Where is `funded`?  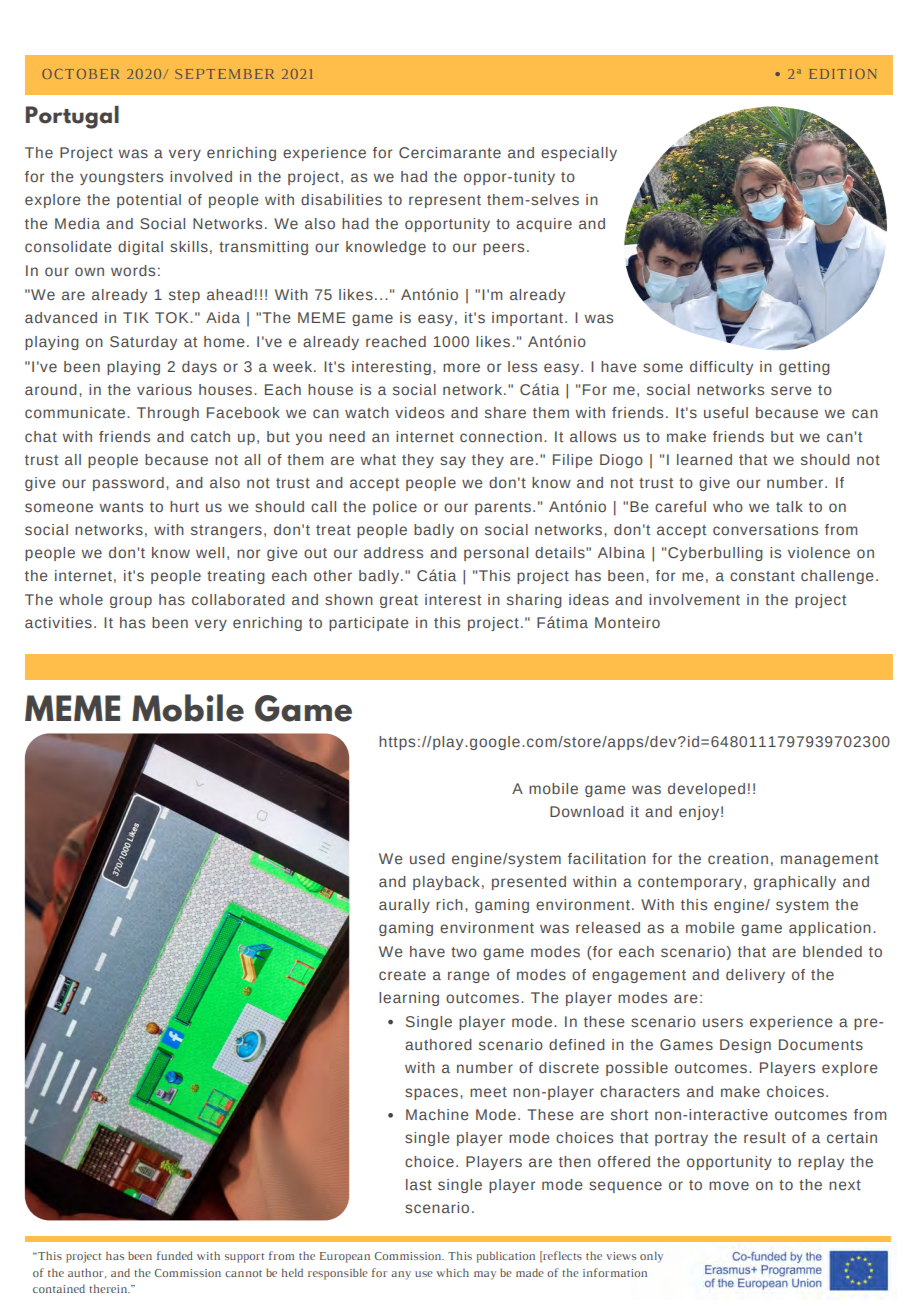
funded is located at coordinates (175, 1255).
